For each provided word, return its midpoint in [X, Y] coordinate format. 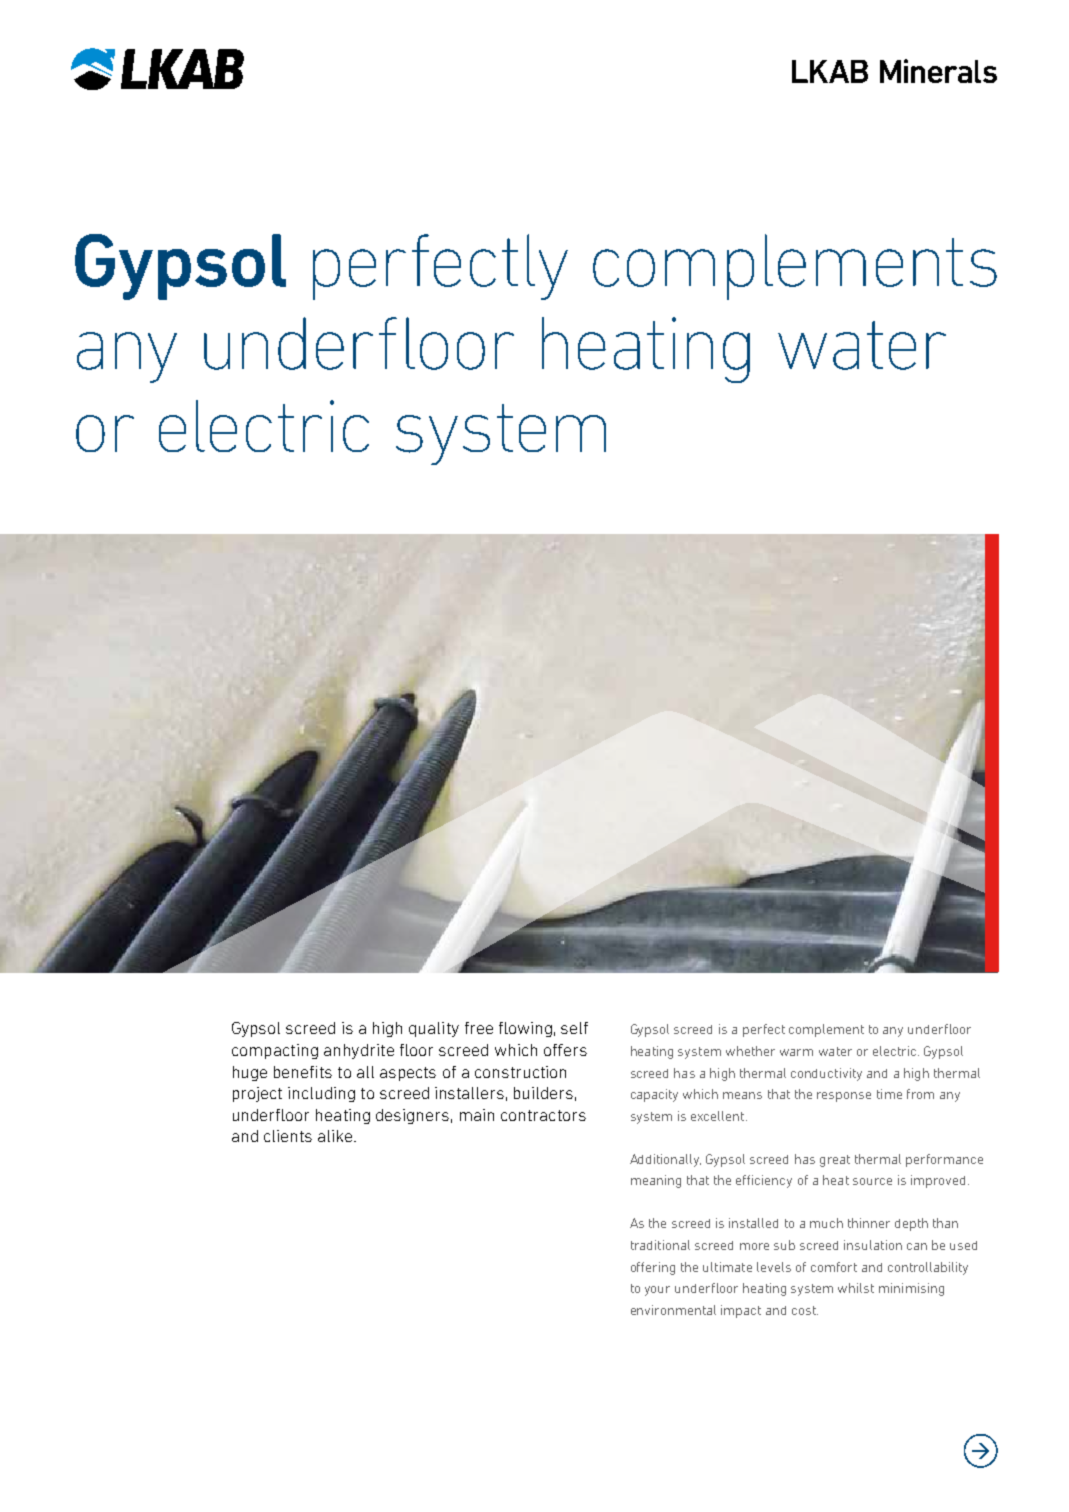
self [574, 1028]
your [657, 1291]
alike [335, 1136]
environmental [673, 1310]
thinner [869, 1223]
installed [753, 1223]
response [844, 1097]
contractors [543, 1115]
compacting [275, 1051]
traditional [660, 1245]
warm [796, 1052]
